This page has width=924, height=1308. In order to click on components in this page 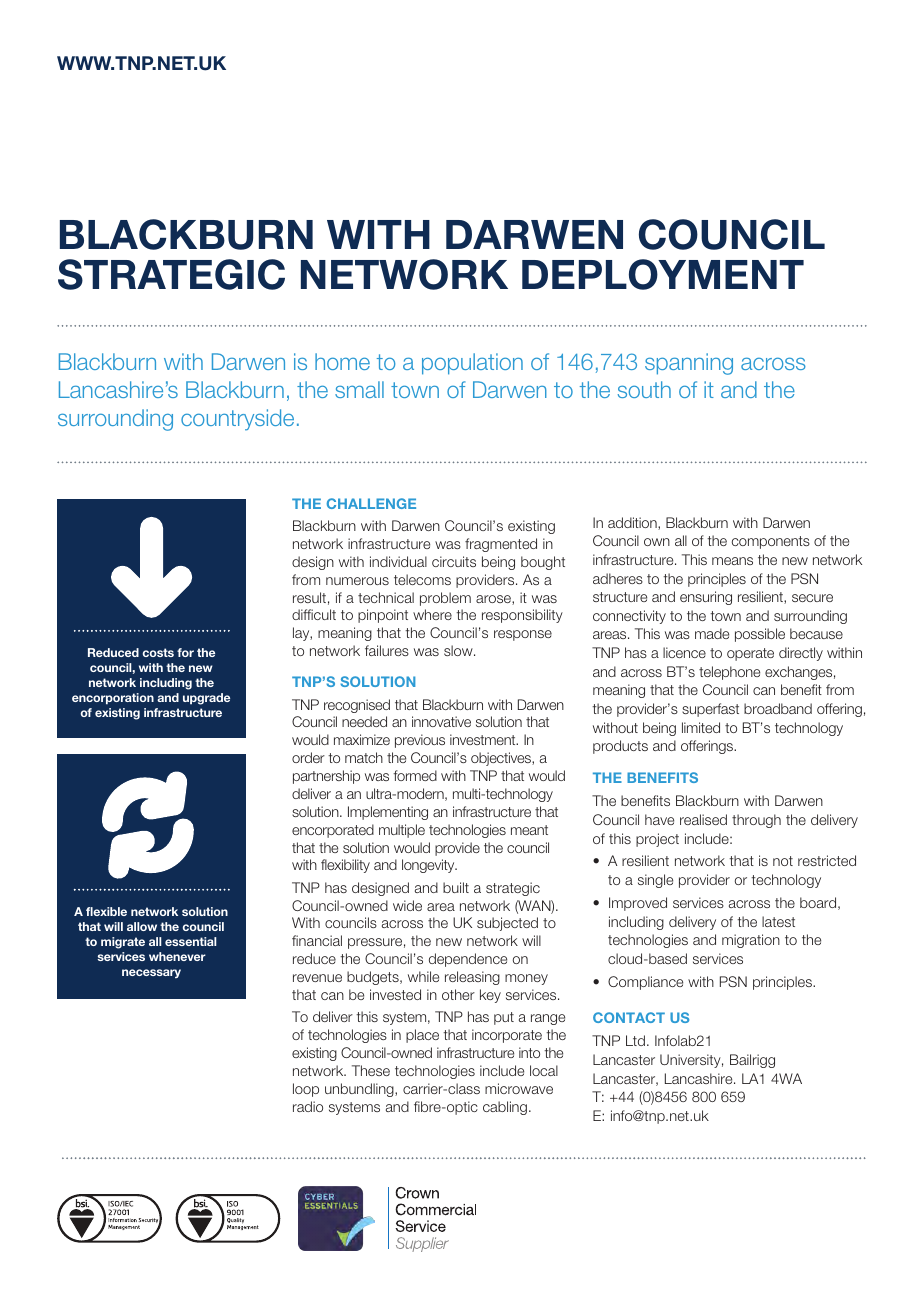, I will do `click(771, 542)`.
